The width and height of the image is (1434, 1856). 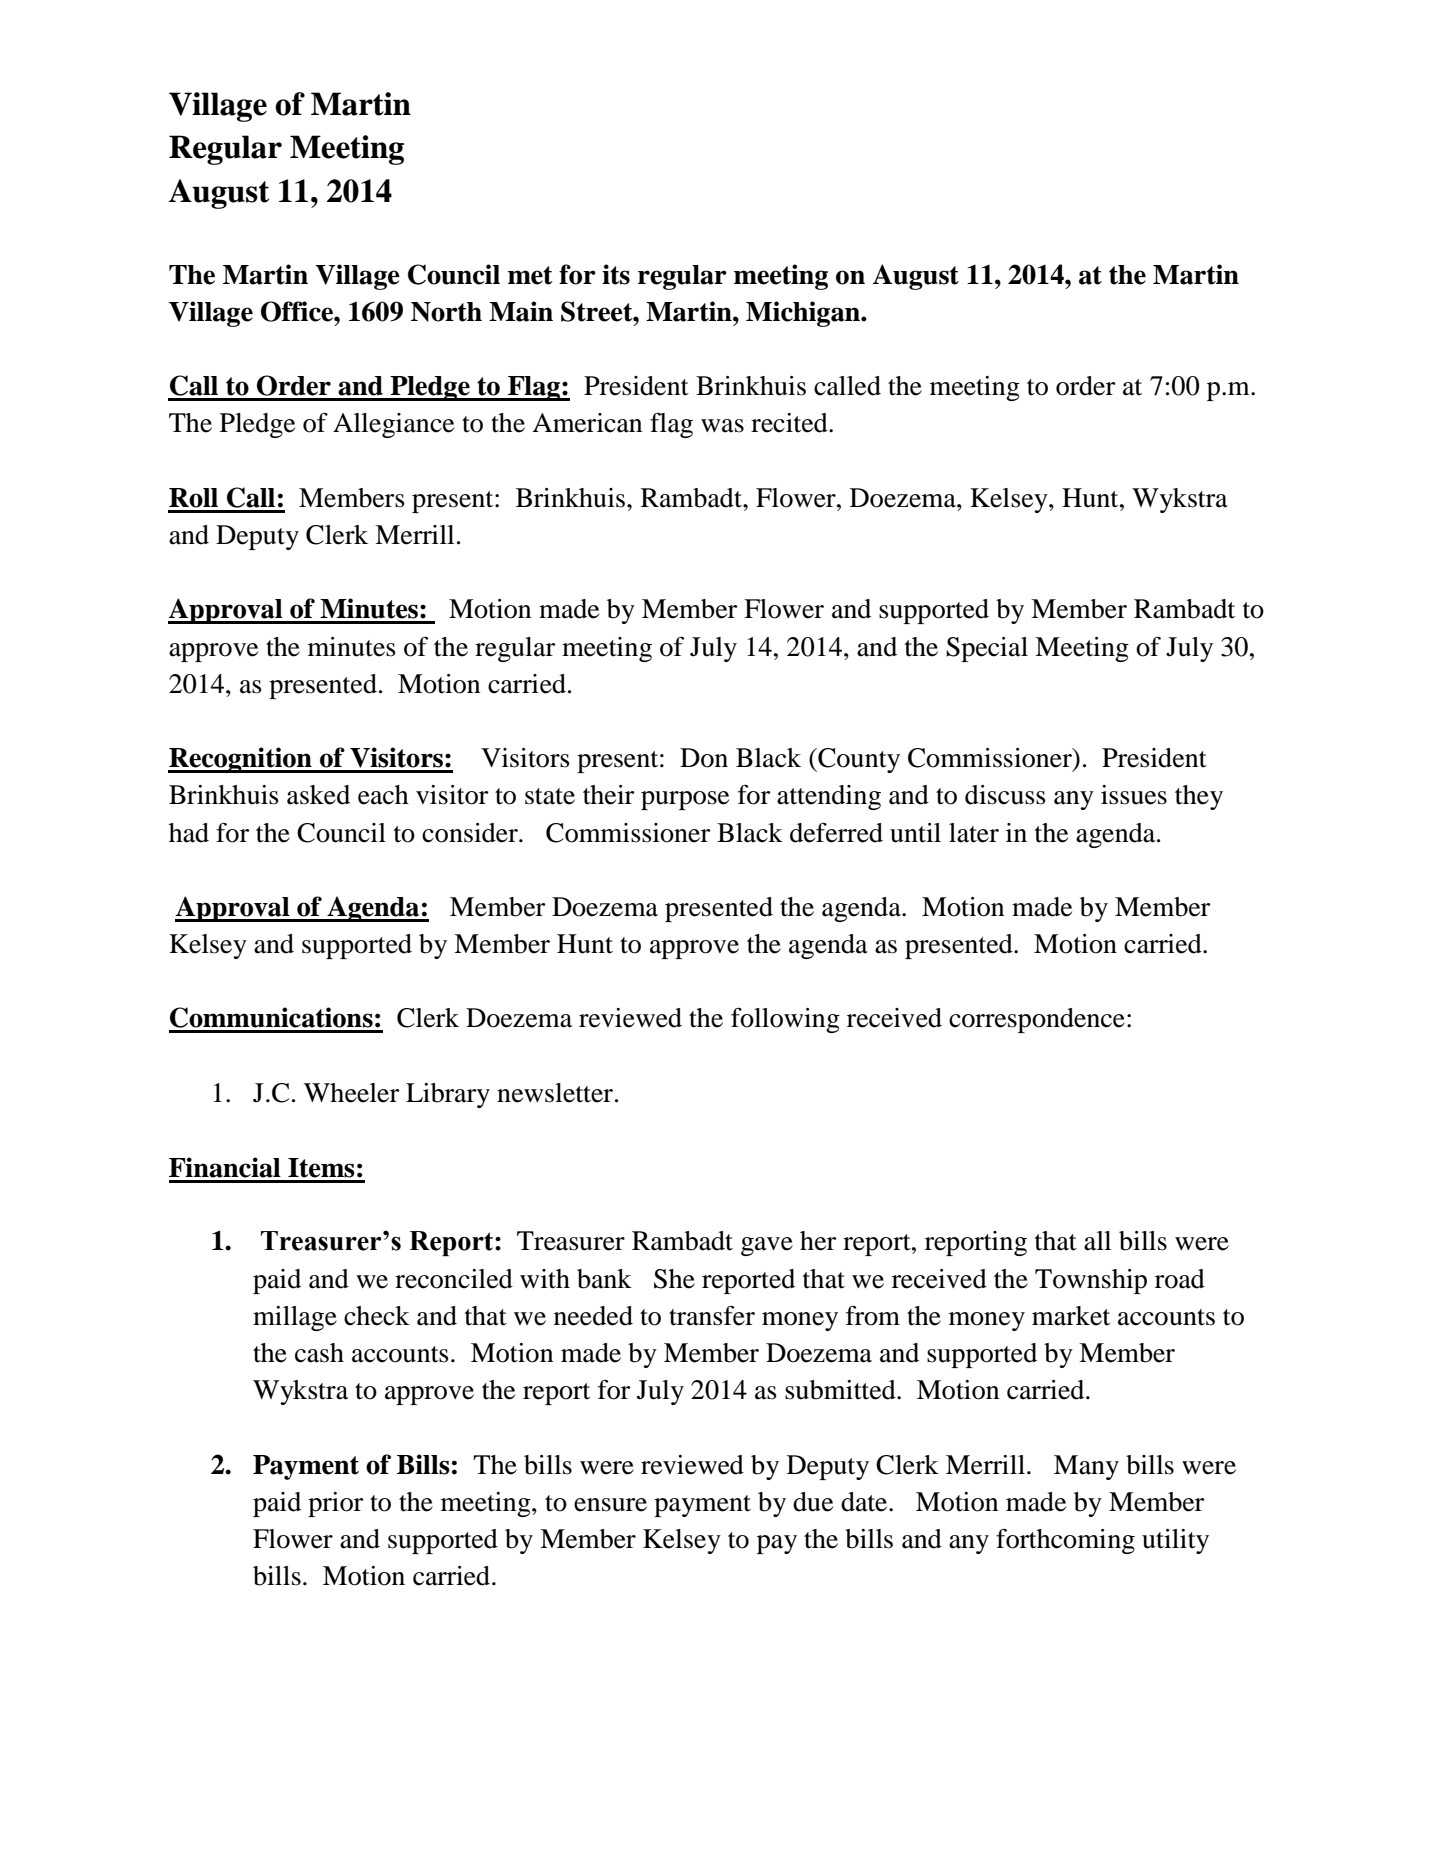 I want to click on North, so click(x=446, y=312).
